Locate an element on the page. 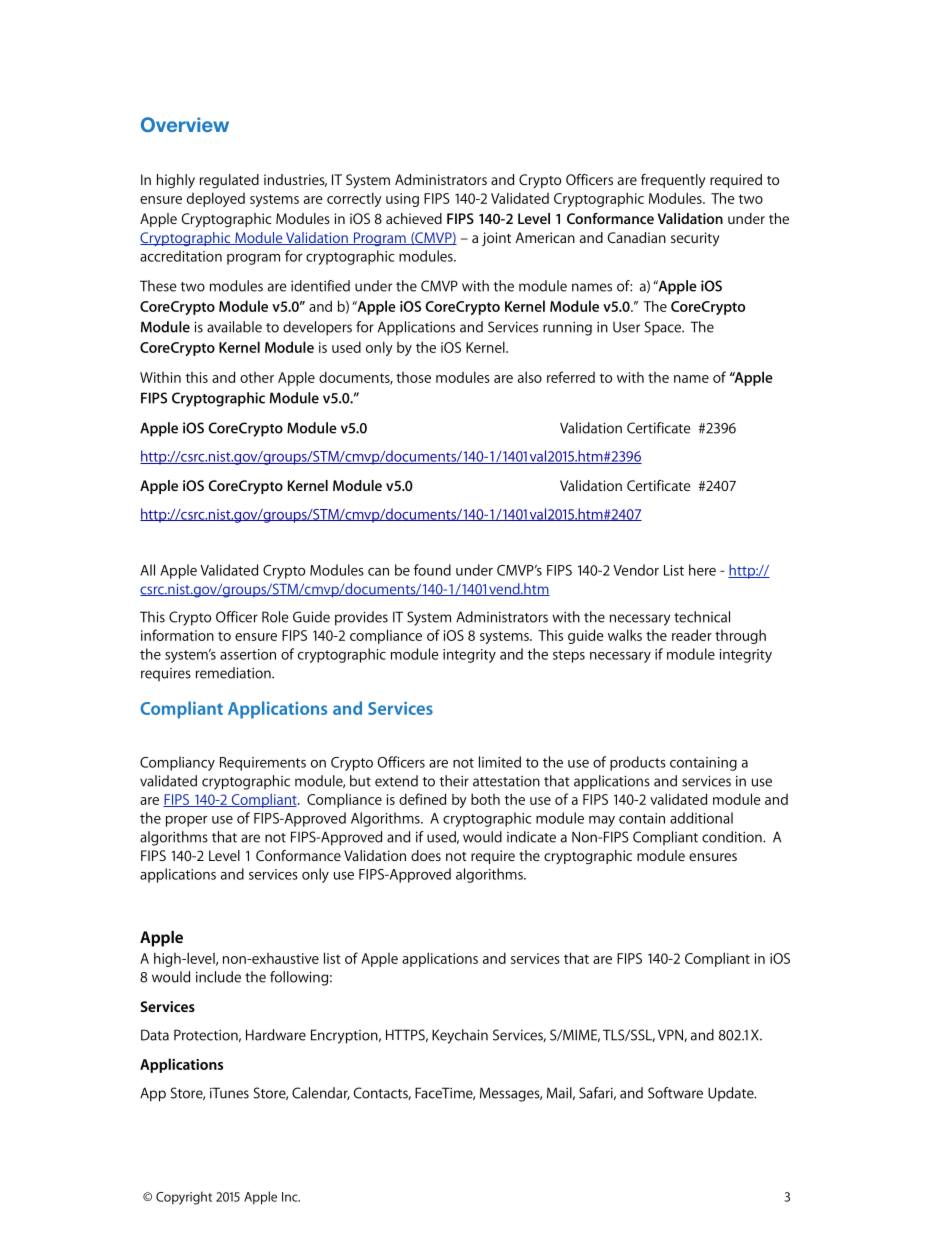  frequently is located at coordinates (673, 181).
